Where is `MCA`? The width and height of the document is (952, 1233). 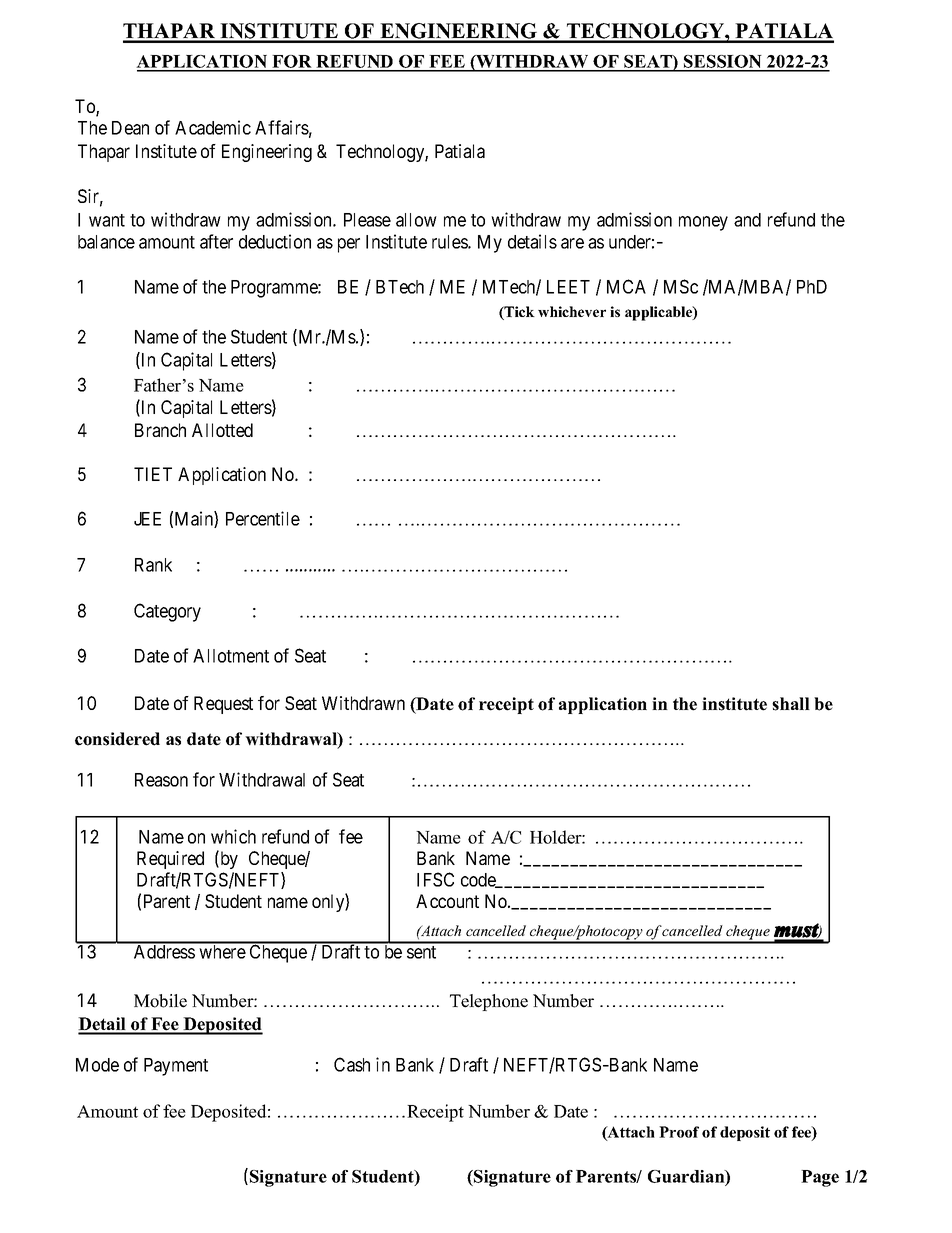 MCA is located at coordinates (626, 286).
